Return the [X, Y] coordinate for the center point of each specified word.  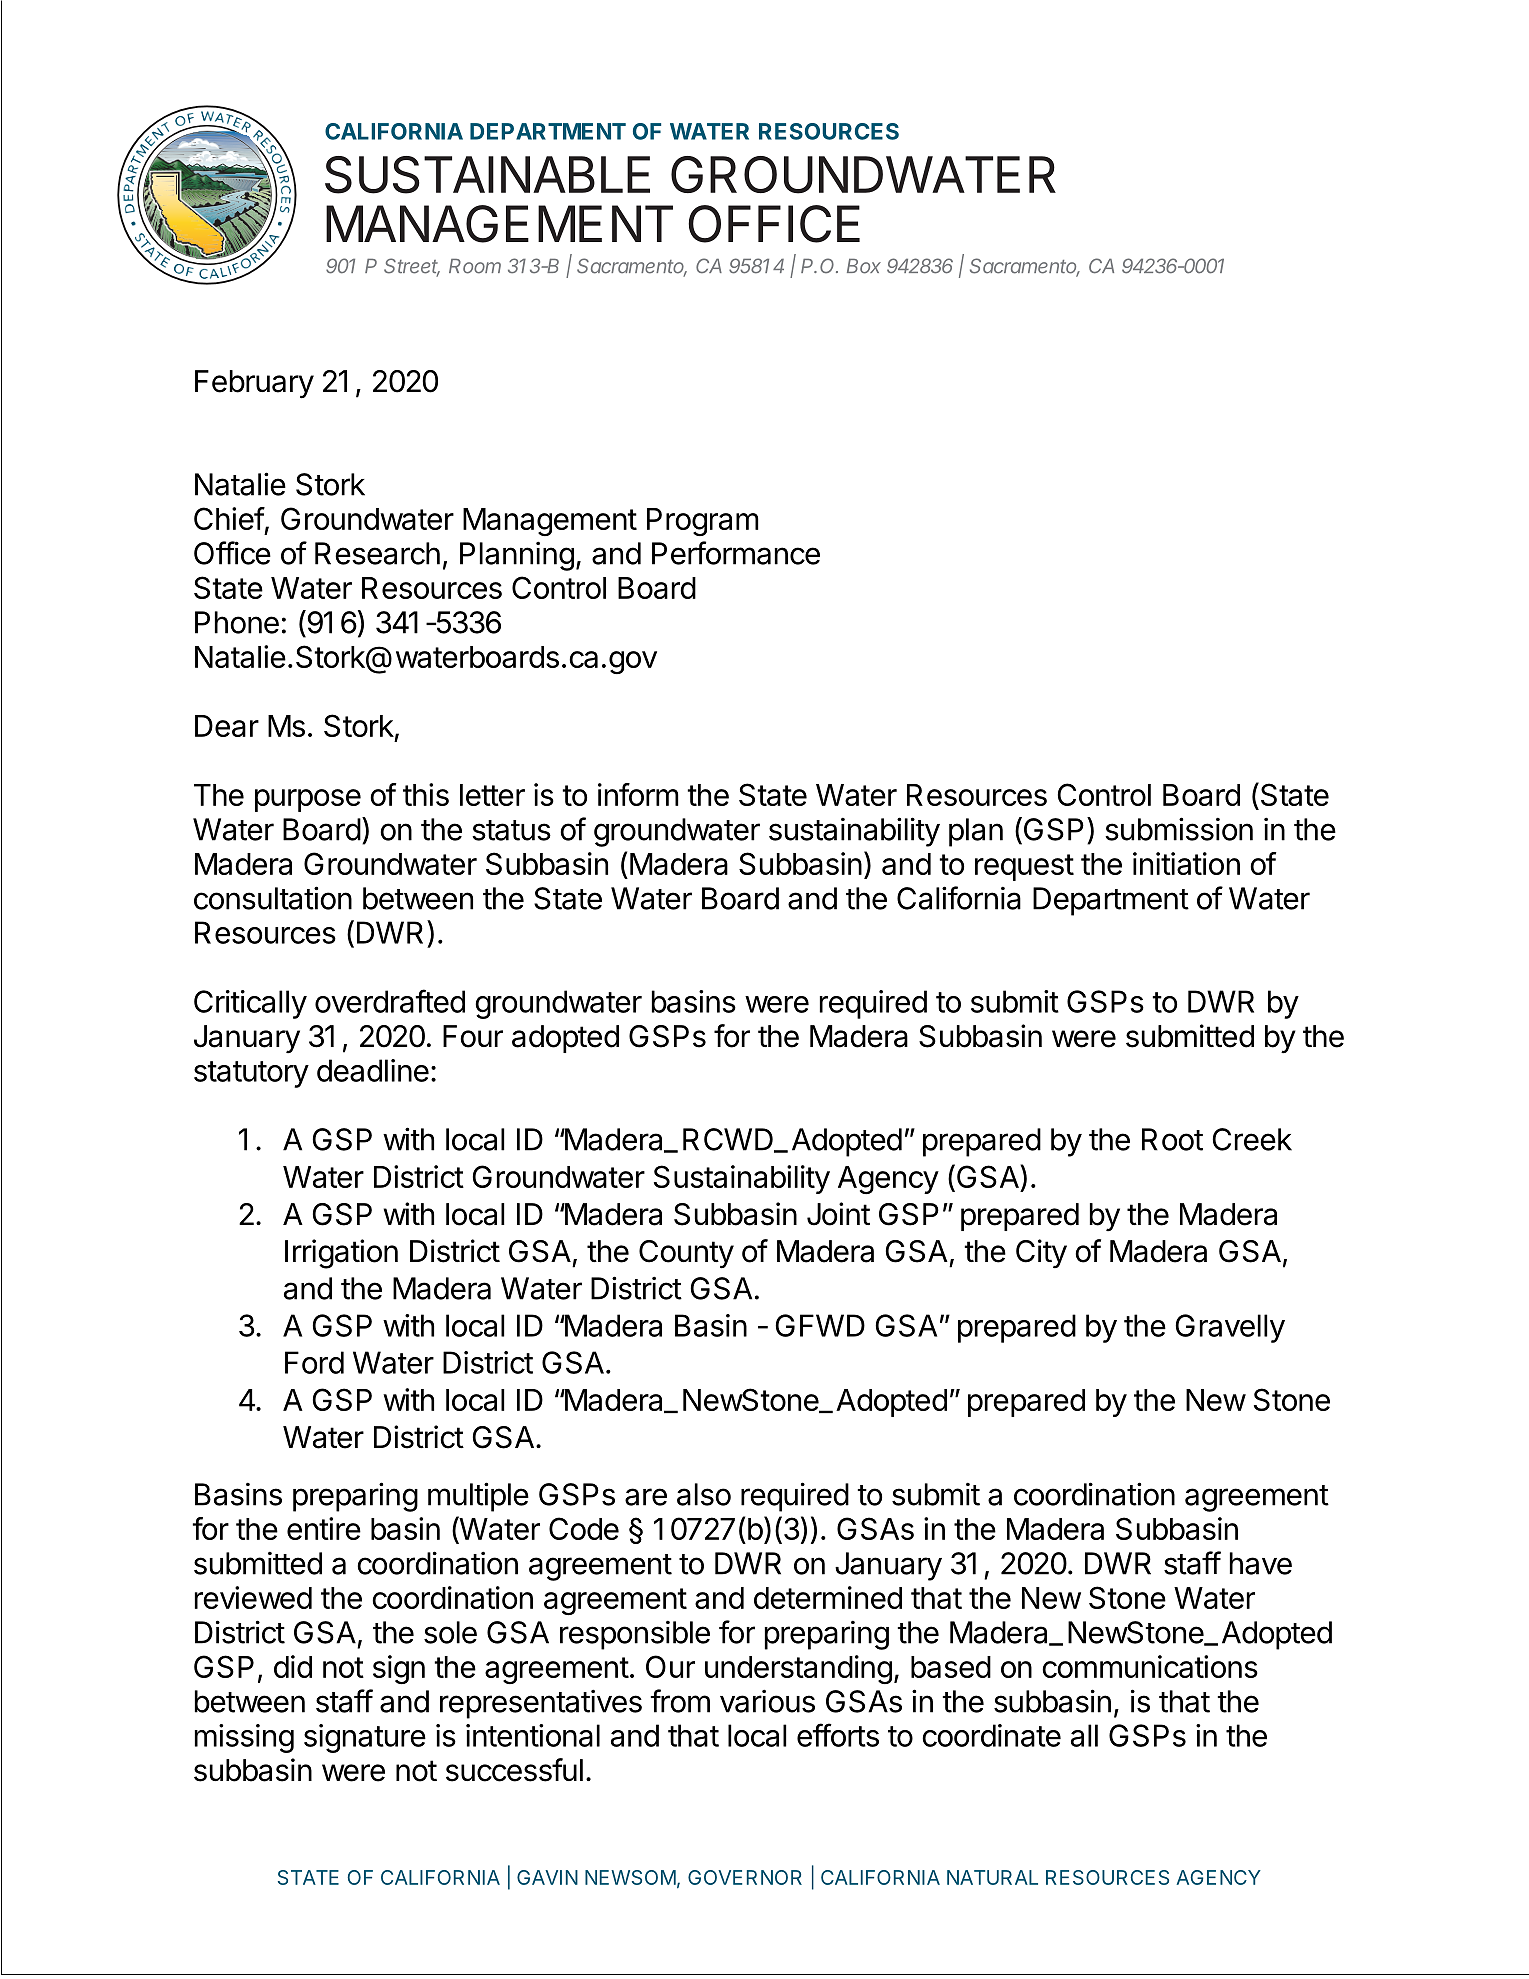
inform [638, 794]
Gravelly [1230, 1328]
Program [703, 522]
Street [412, 267]
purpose [308, 800]
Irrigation [341, 1254]
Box [864, 266]
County [686, 1254]
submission [1179, 829]
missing [244, 1738]
